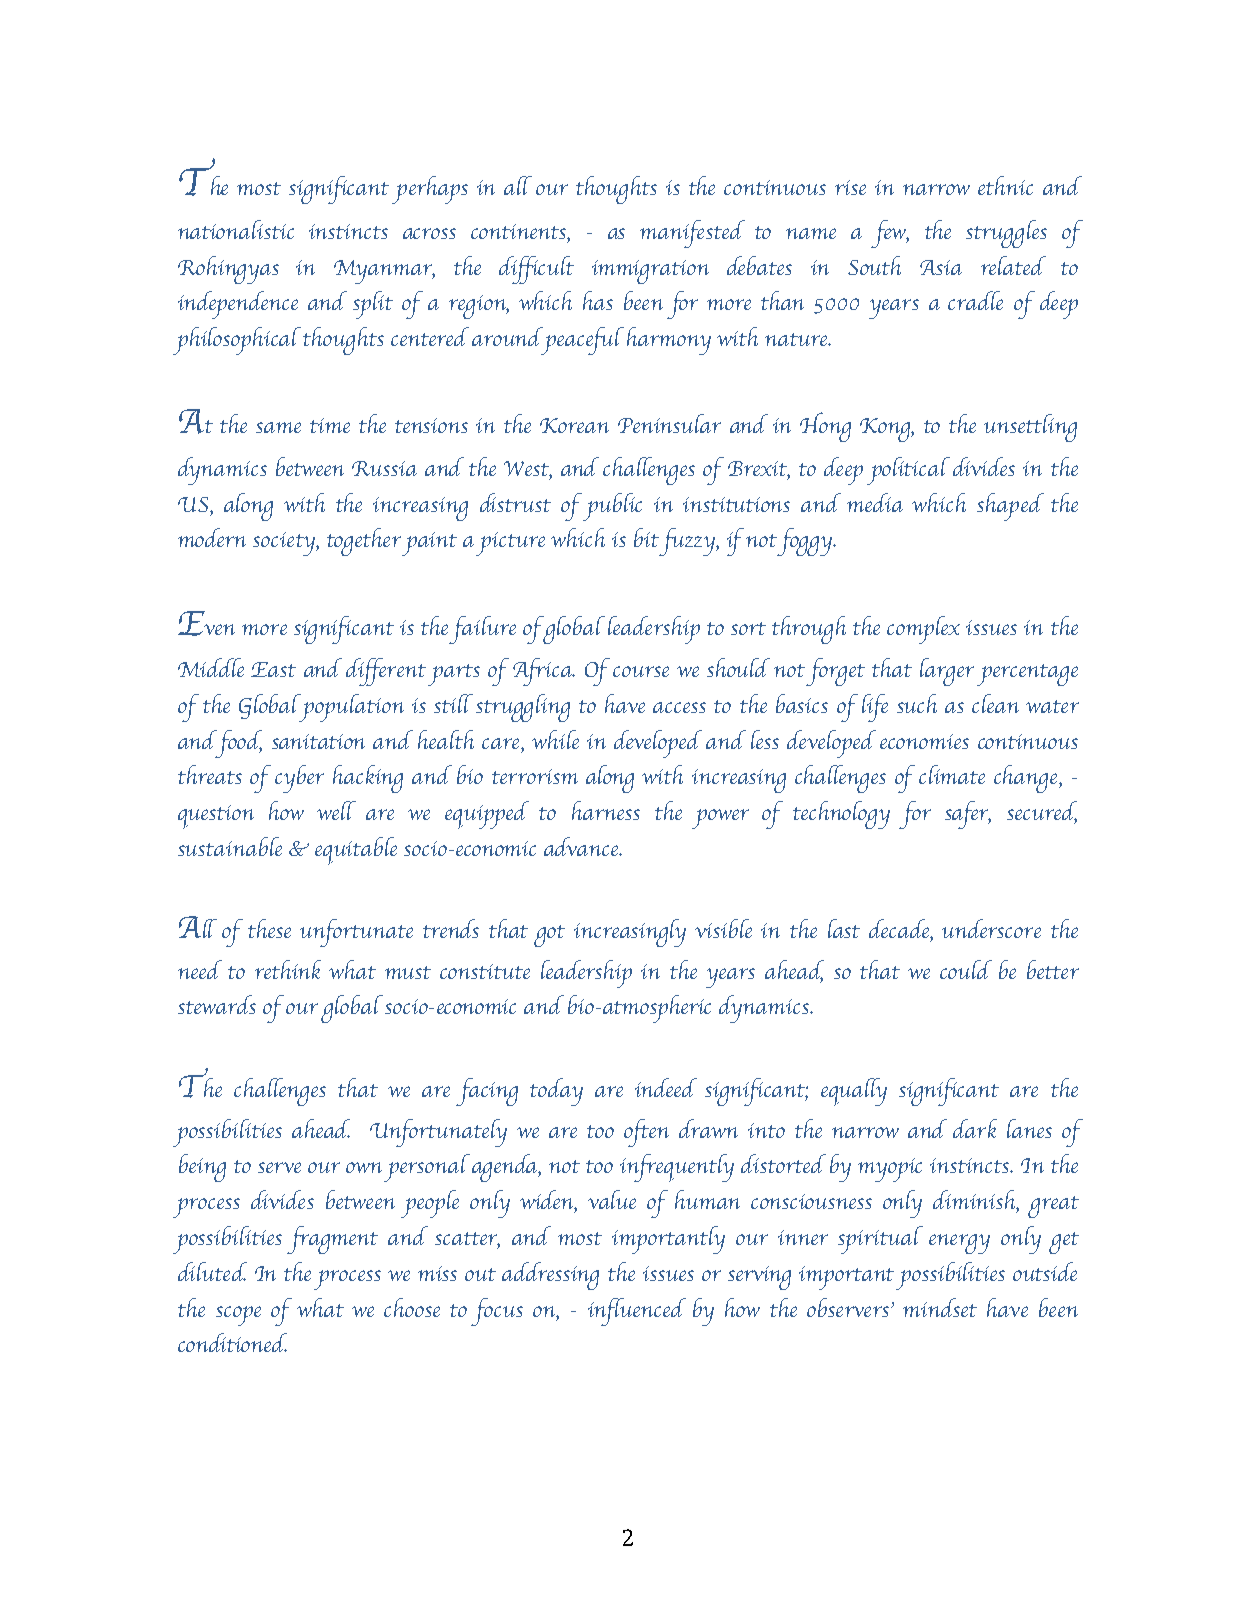 The image size is (1255, 1624). Describe the element at coordinates (1006, 234) in the screenshot. I see `struggles` at that location.
